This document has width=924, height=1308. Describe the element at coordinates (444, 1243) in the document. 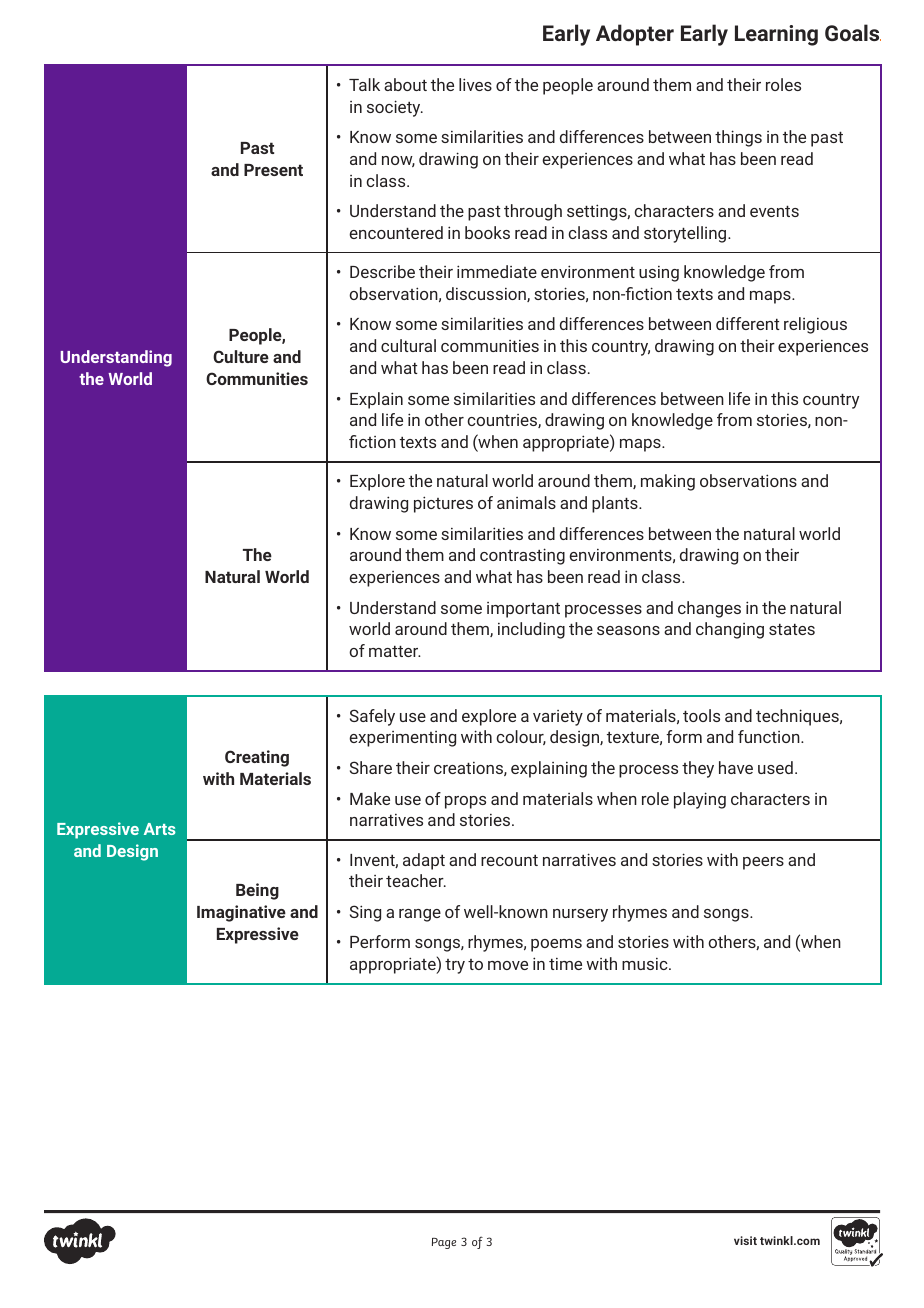

I see `Page` at that location.
